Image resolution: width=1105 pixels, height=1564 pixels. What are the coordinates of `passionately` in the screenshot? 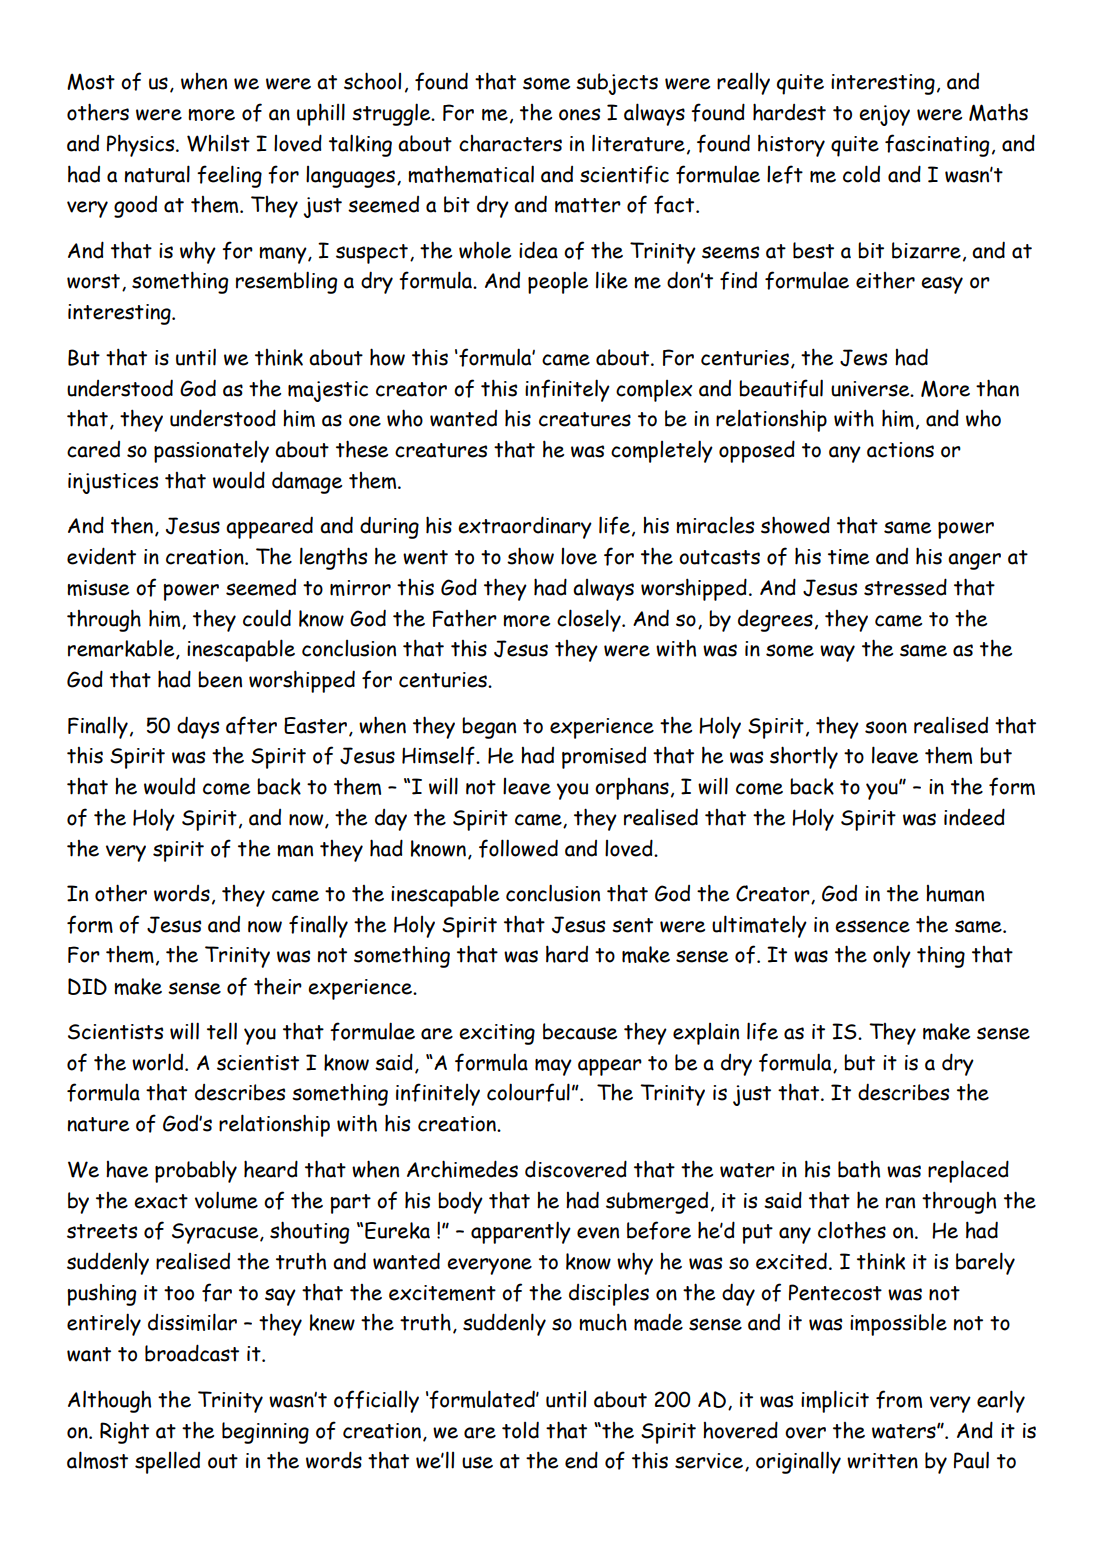 It's located at (211, 452).
